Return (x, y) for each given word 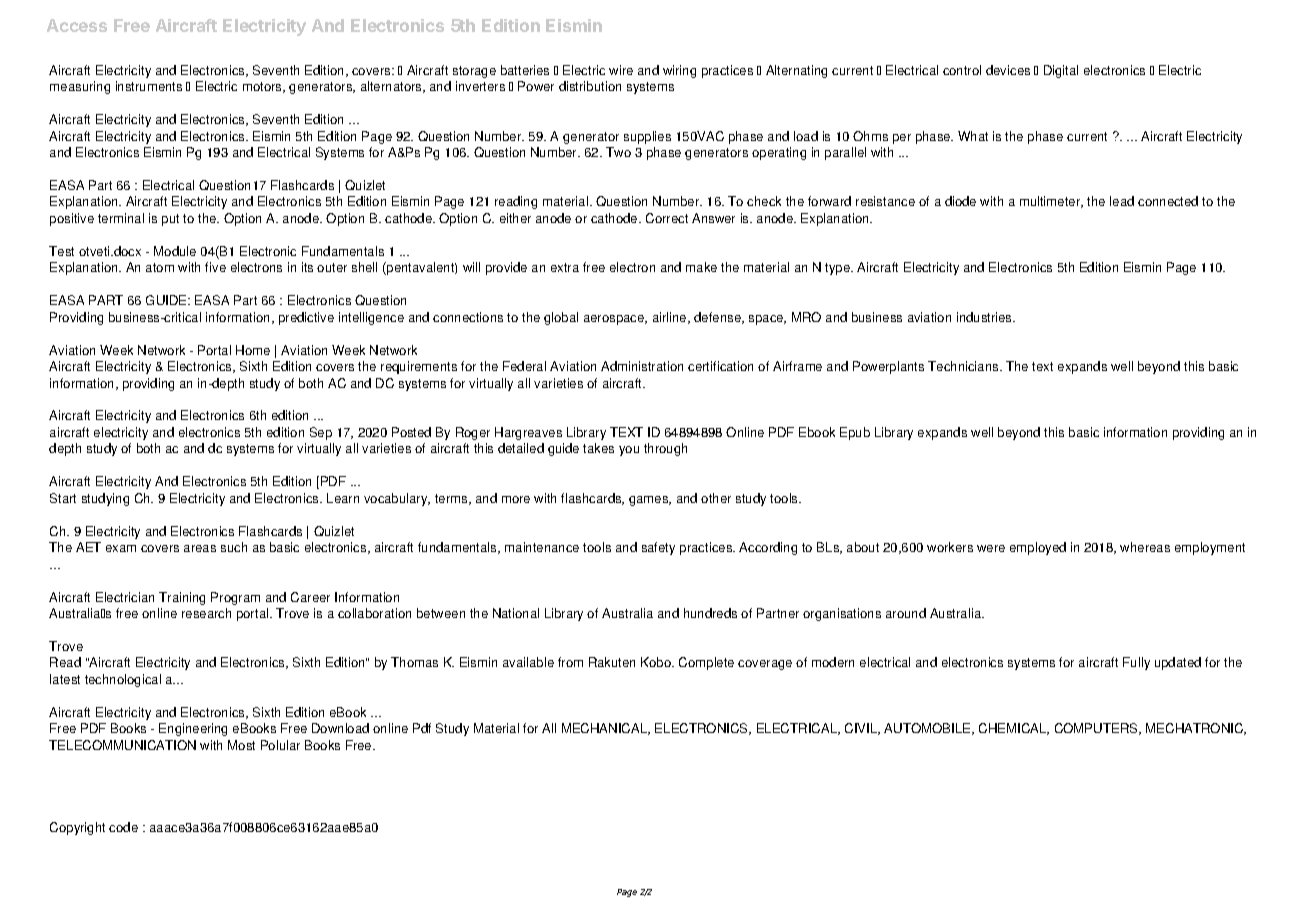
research (206, 613)
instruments (149, 86)
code (123, 827)
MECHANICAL (606, 729)
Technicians (964, 366)
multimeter (1051, 202)
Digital (1061, 71)
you (629, 451)
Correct (667, 218)
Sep (321, 433)
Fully (1136, 663)
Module (175, 251)
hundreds (710, 613)
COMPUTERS (1097, 729)
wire (621, 70)
